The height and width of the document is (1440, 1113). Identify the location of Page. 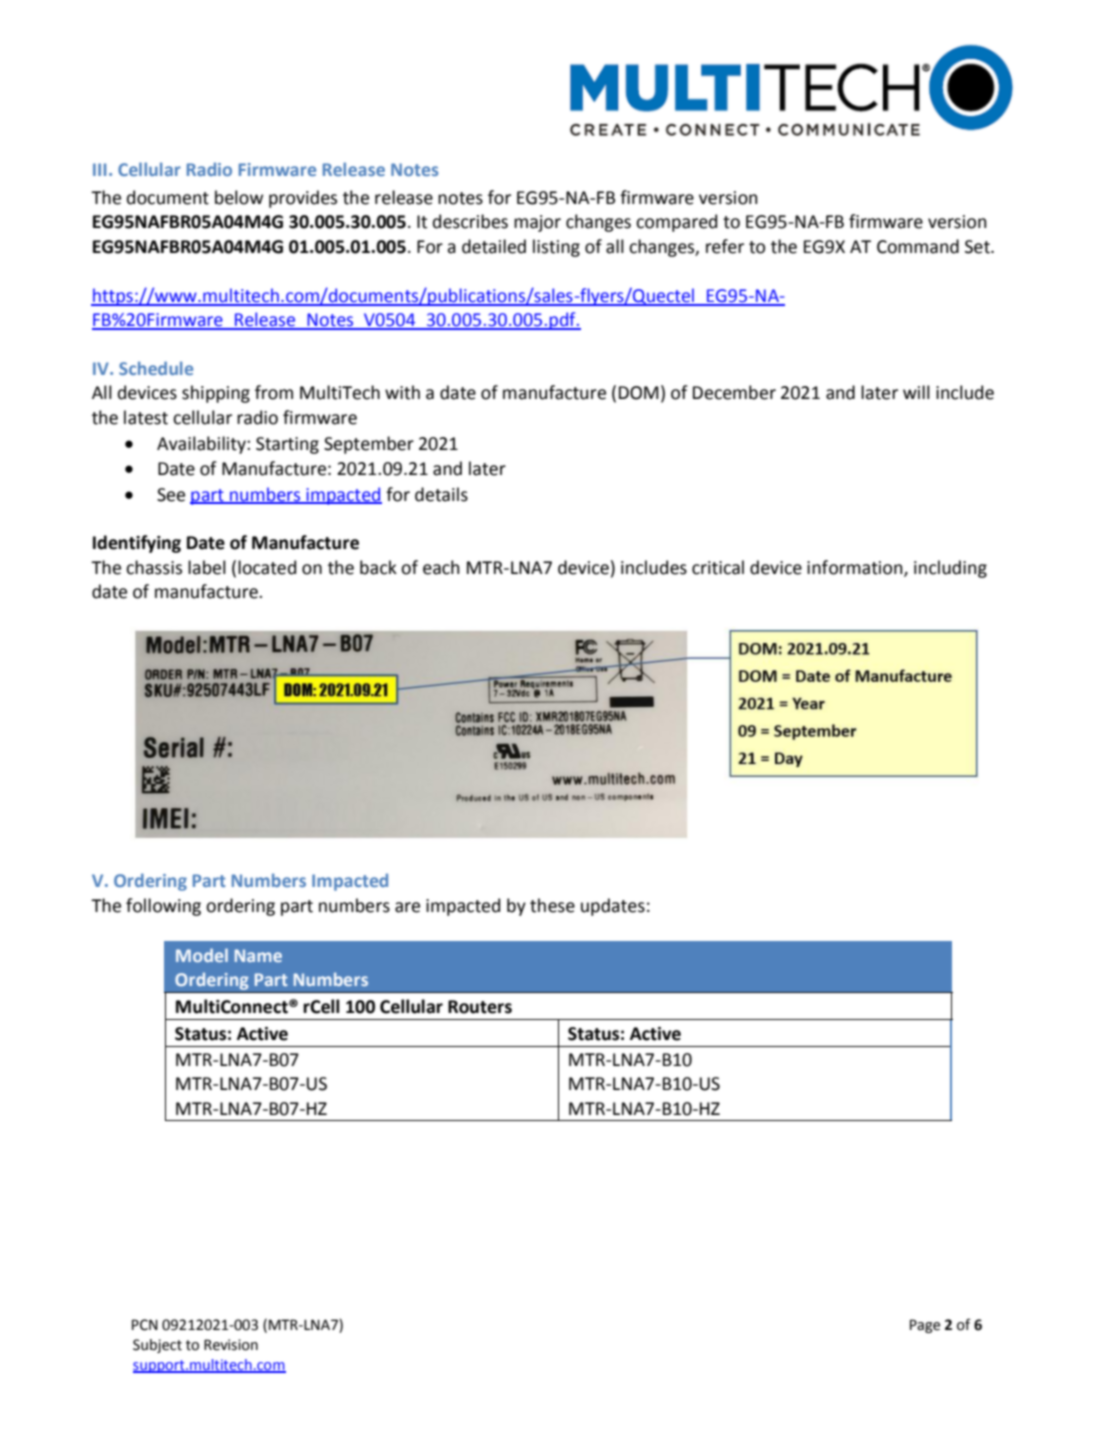
(925, 1326).
